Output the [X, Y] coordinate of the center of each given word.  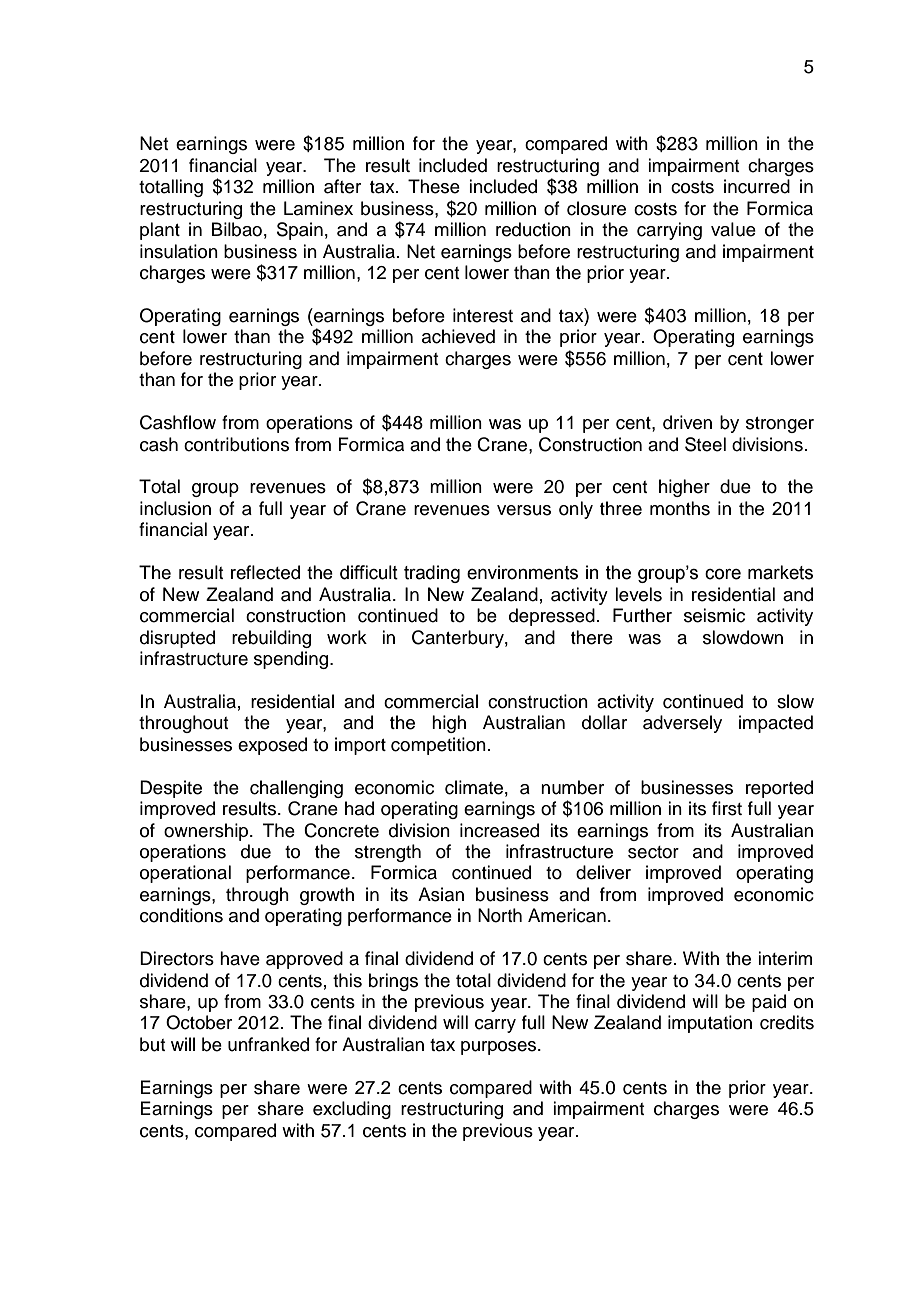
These [434, 186]
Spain [300, 231]
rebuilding [271, 639]
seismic [714, 615]
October [199, 1022]
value [733, 229]
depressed [552, 617]
